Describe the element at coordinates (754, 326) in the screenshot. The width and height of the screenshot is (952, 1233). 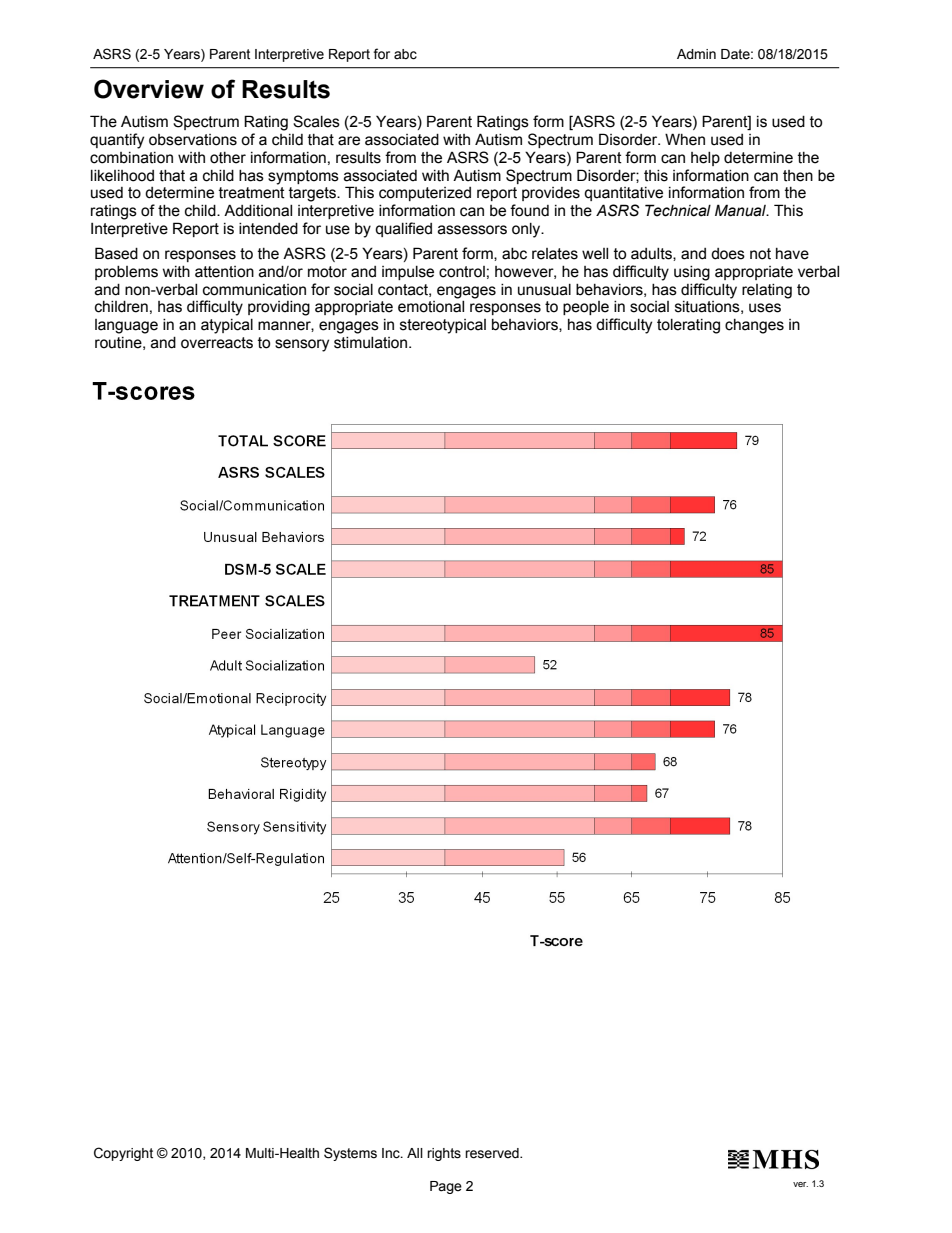
I see `changes` at that location.
